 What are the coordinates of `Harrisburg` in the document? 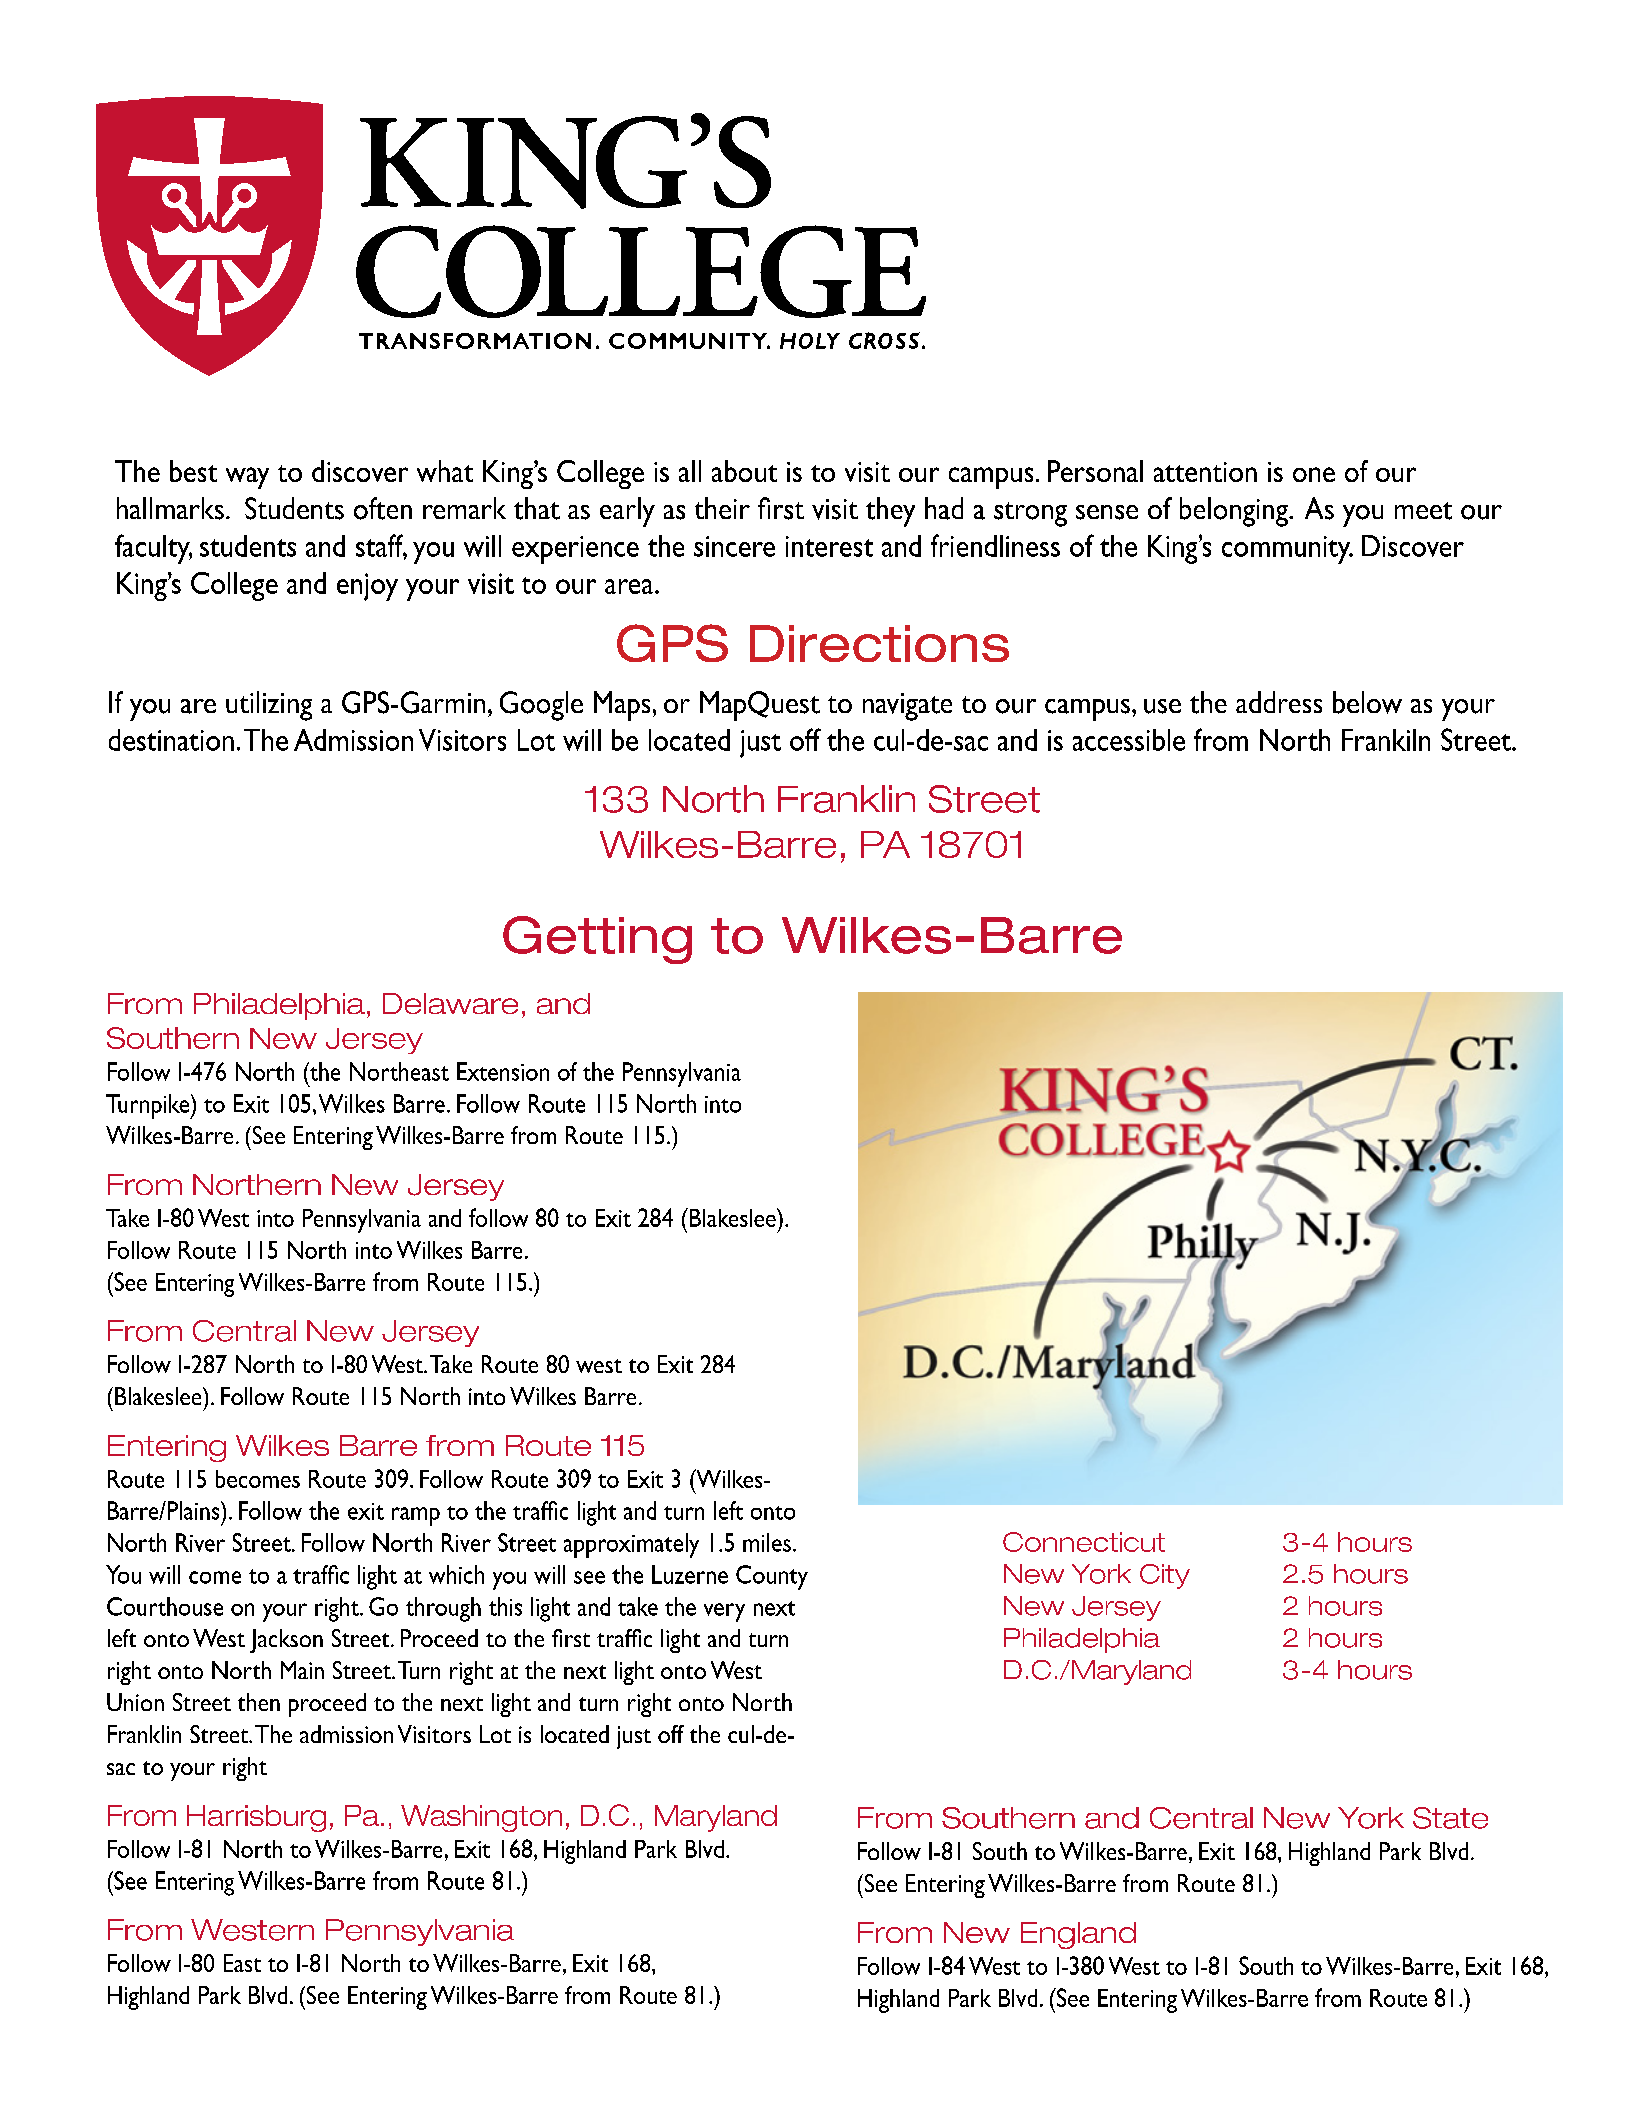 It's located at (256, 1818).
